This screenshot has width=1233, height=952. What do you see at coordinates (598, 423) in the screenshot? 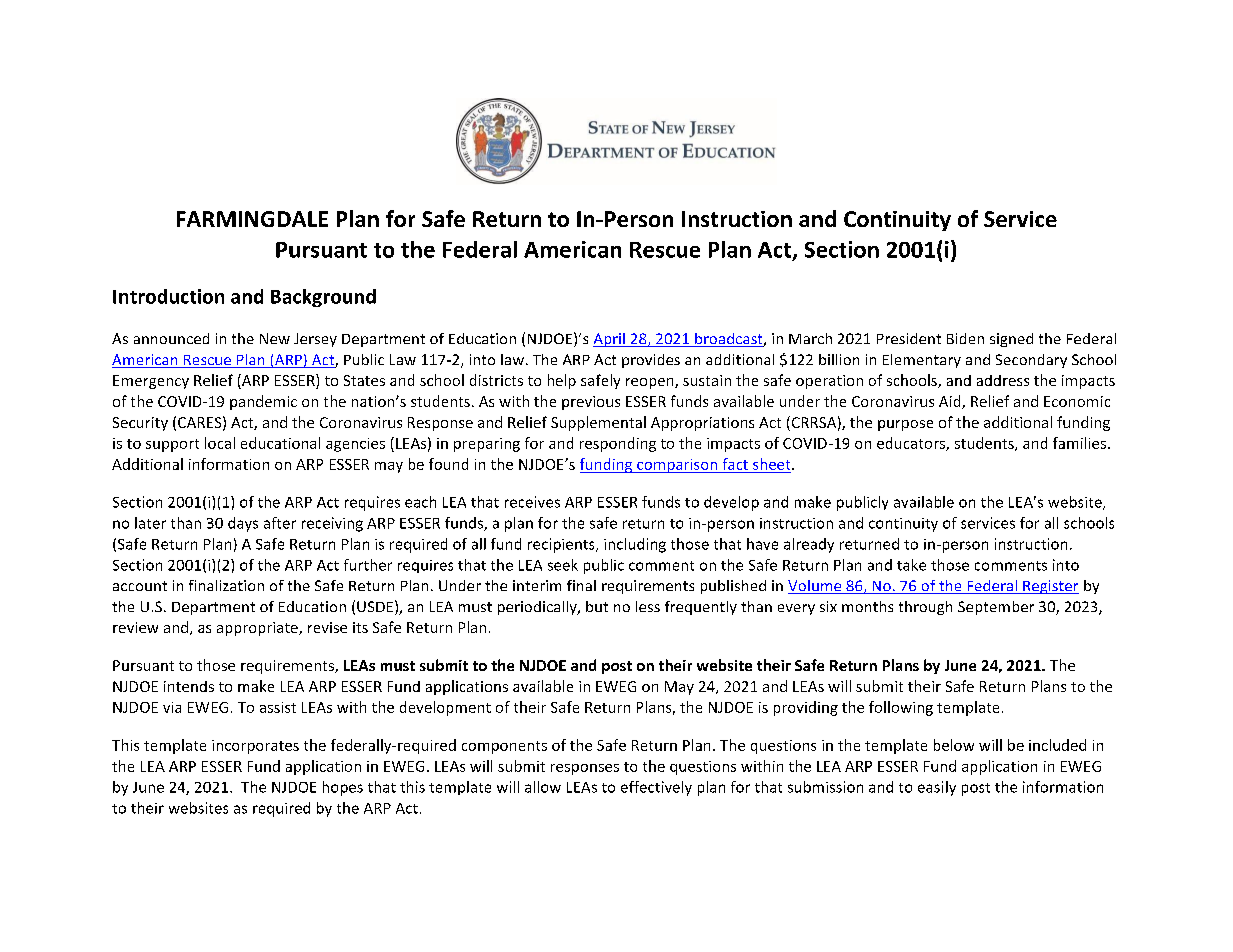
I see `Supplemental` at bounding box center [598, 423].
